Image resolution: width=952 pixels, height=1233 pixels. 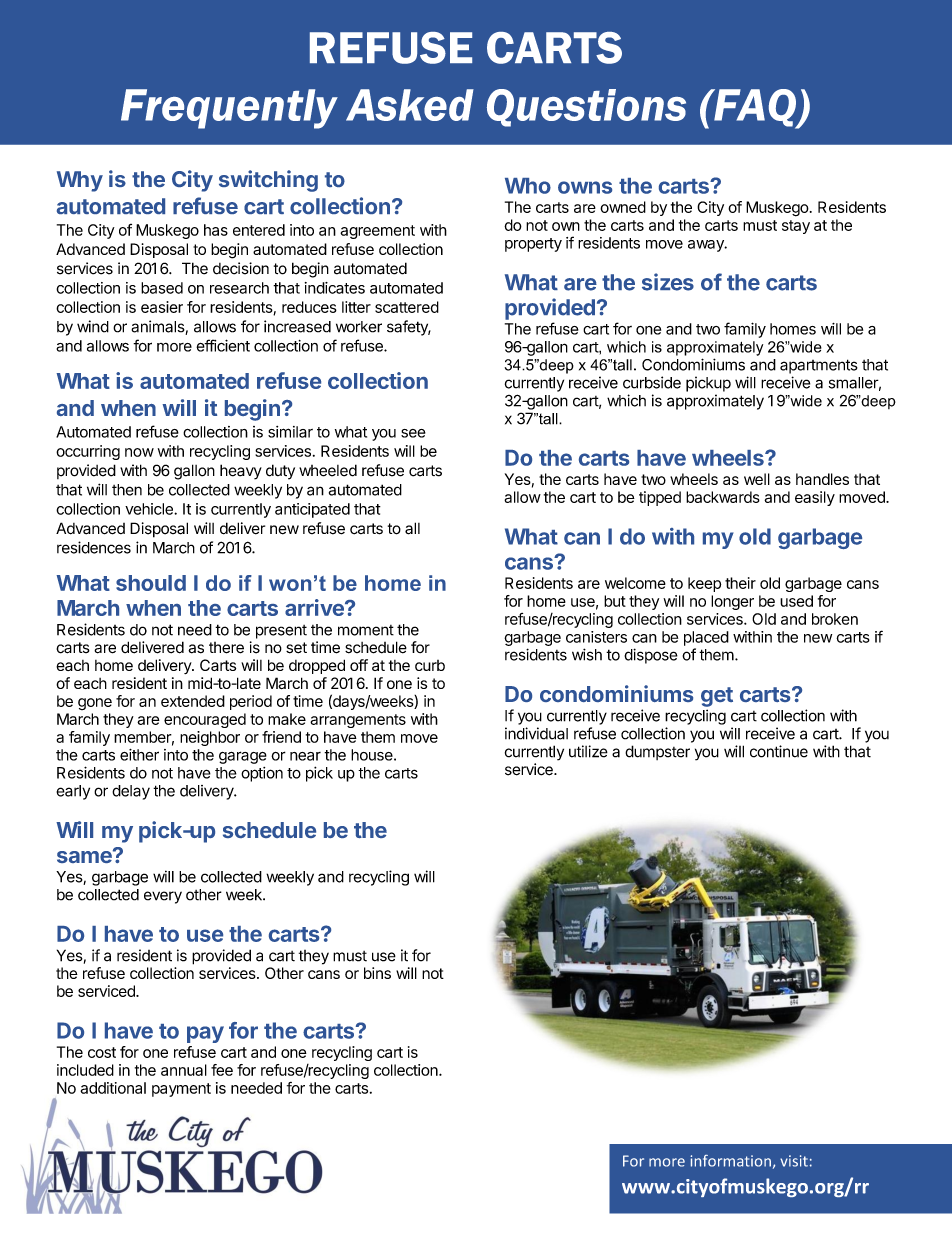 I want to click on well, so click(x=757, y=479).
